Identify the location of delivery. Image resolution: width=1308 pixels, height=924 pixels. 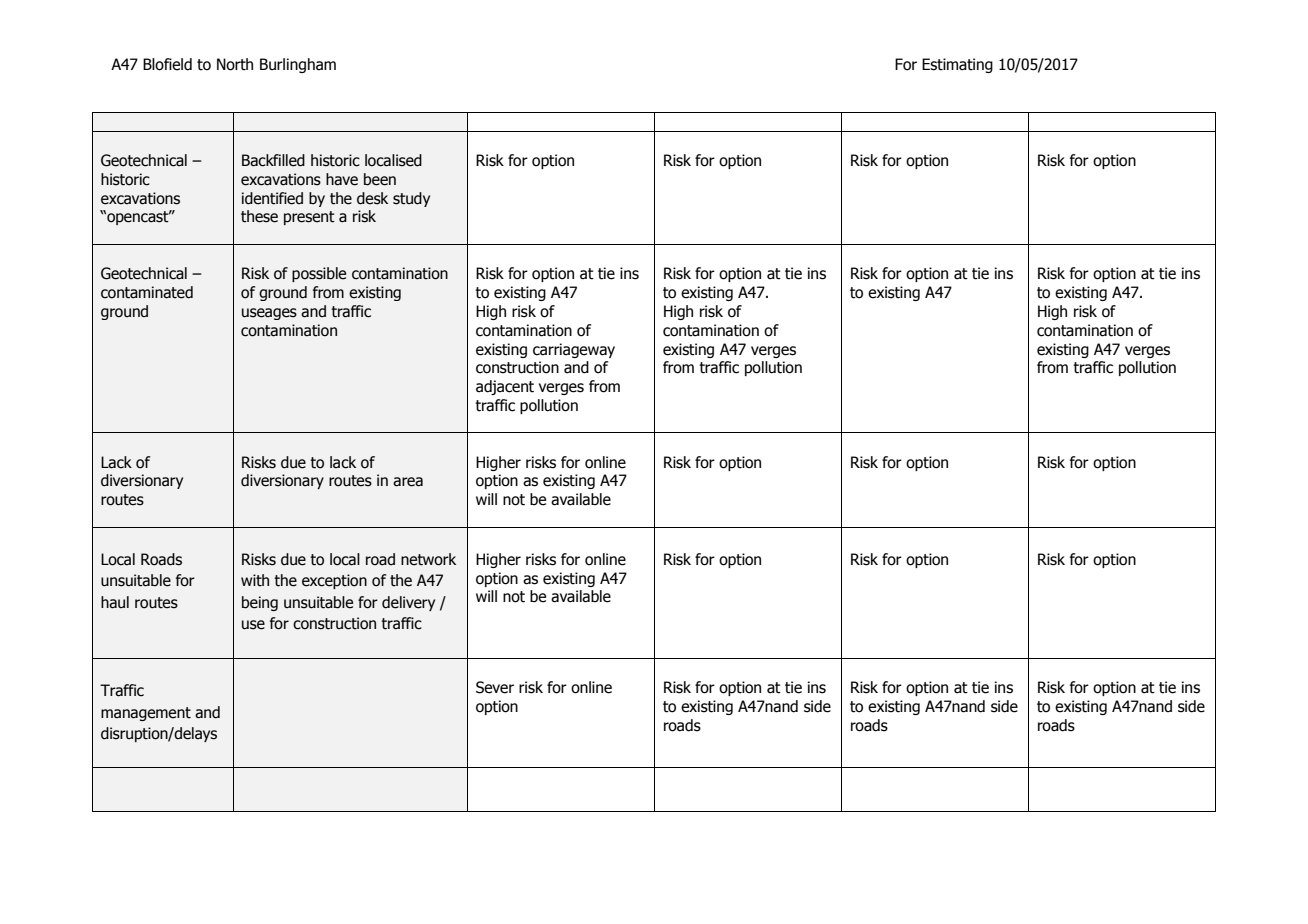
(408, 603).
